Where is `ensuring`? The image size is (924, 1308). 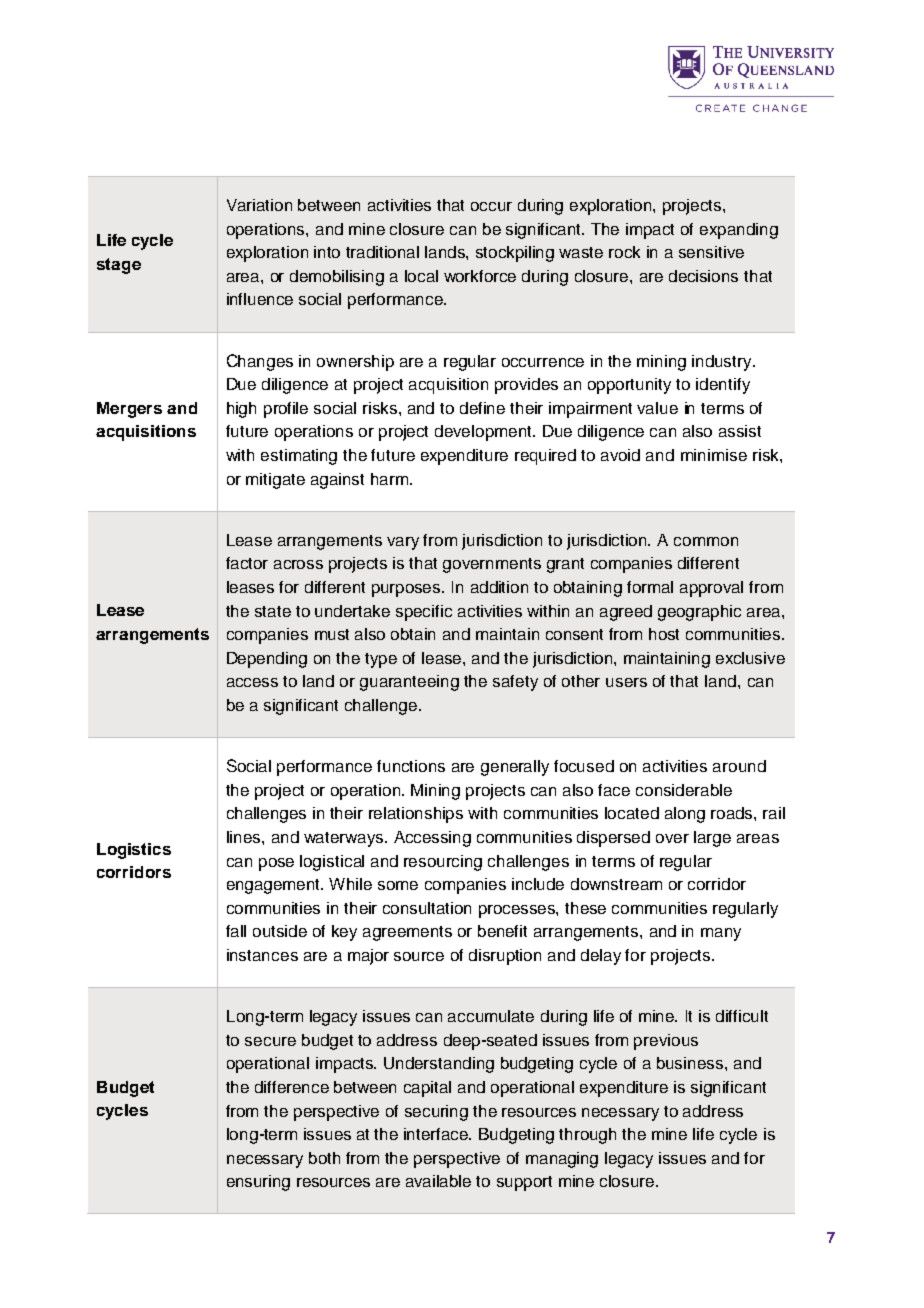 ensuring is located at coordinates (258, 1183).
